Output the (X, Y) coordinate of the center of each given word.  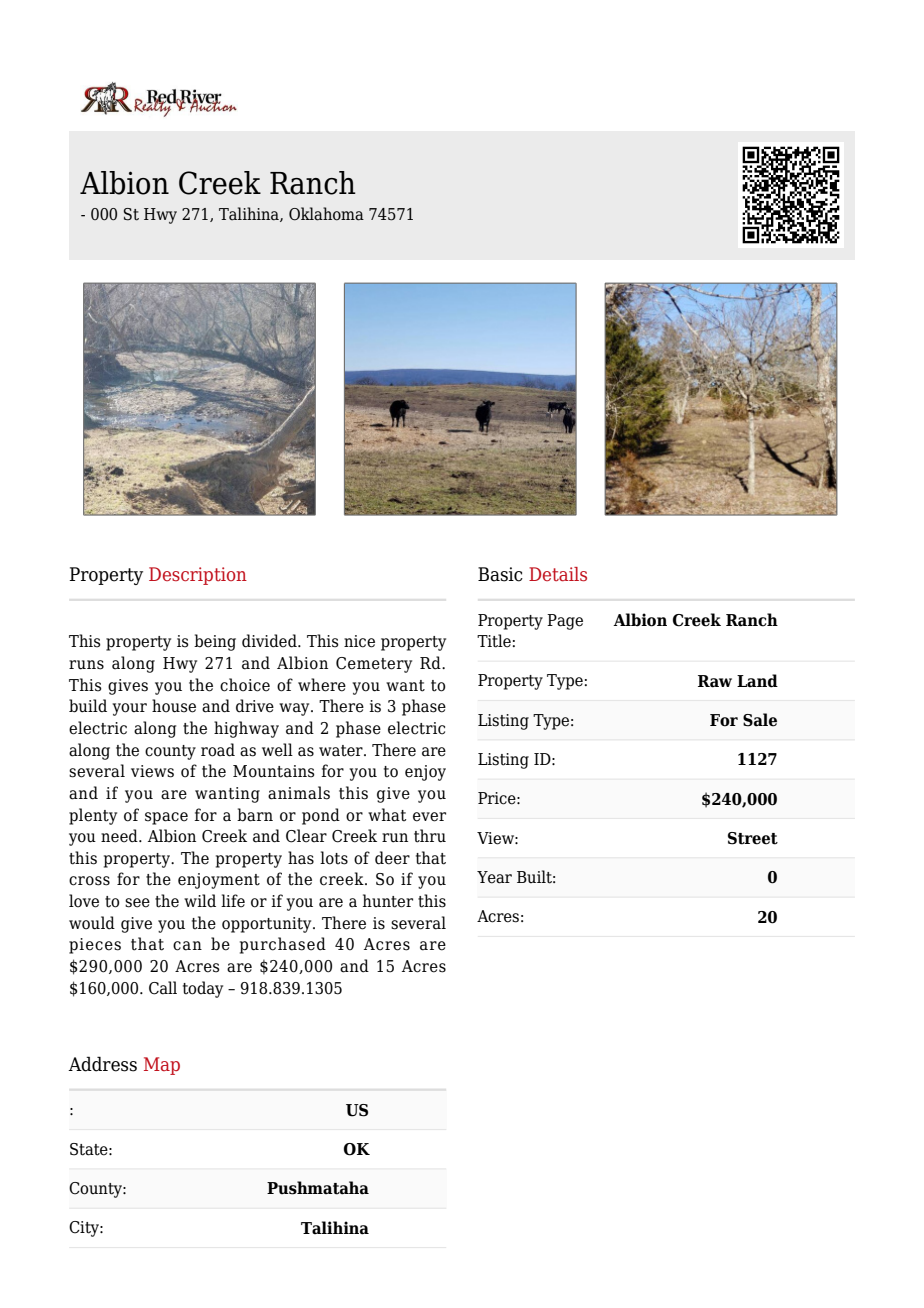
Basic (500, 574)
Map (162, 1066)
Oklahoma (326, 214)
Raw (715, 681)
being (215, 642)
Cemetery (374, 665)
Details (558, 574)
